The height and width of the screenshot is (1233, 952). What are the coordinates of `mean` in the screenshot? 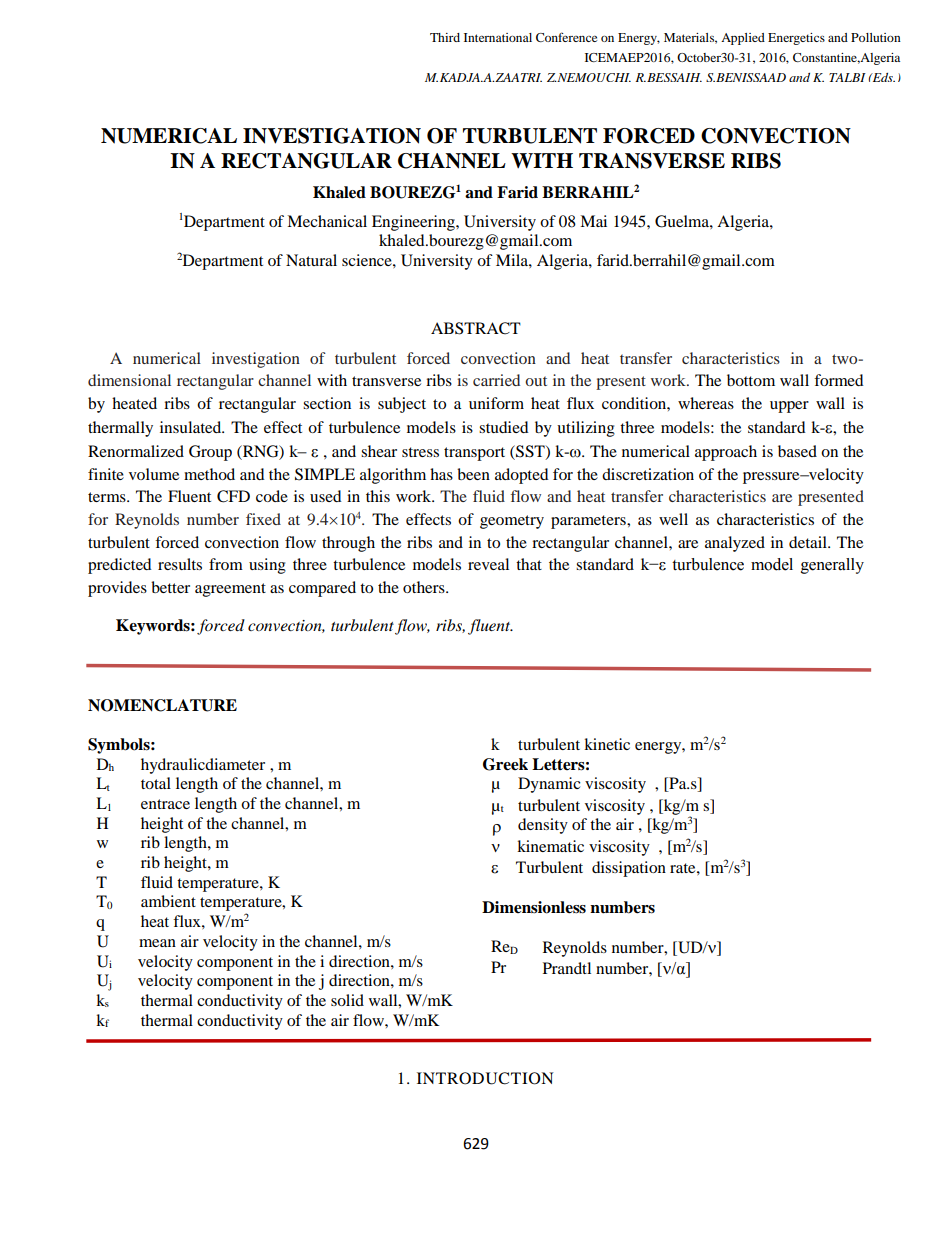 It's located at (157, 943).
